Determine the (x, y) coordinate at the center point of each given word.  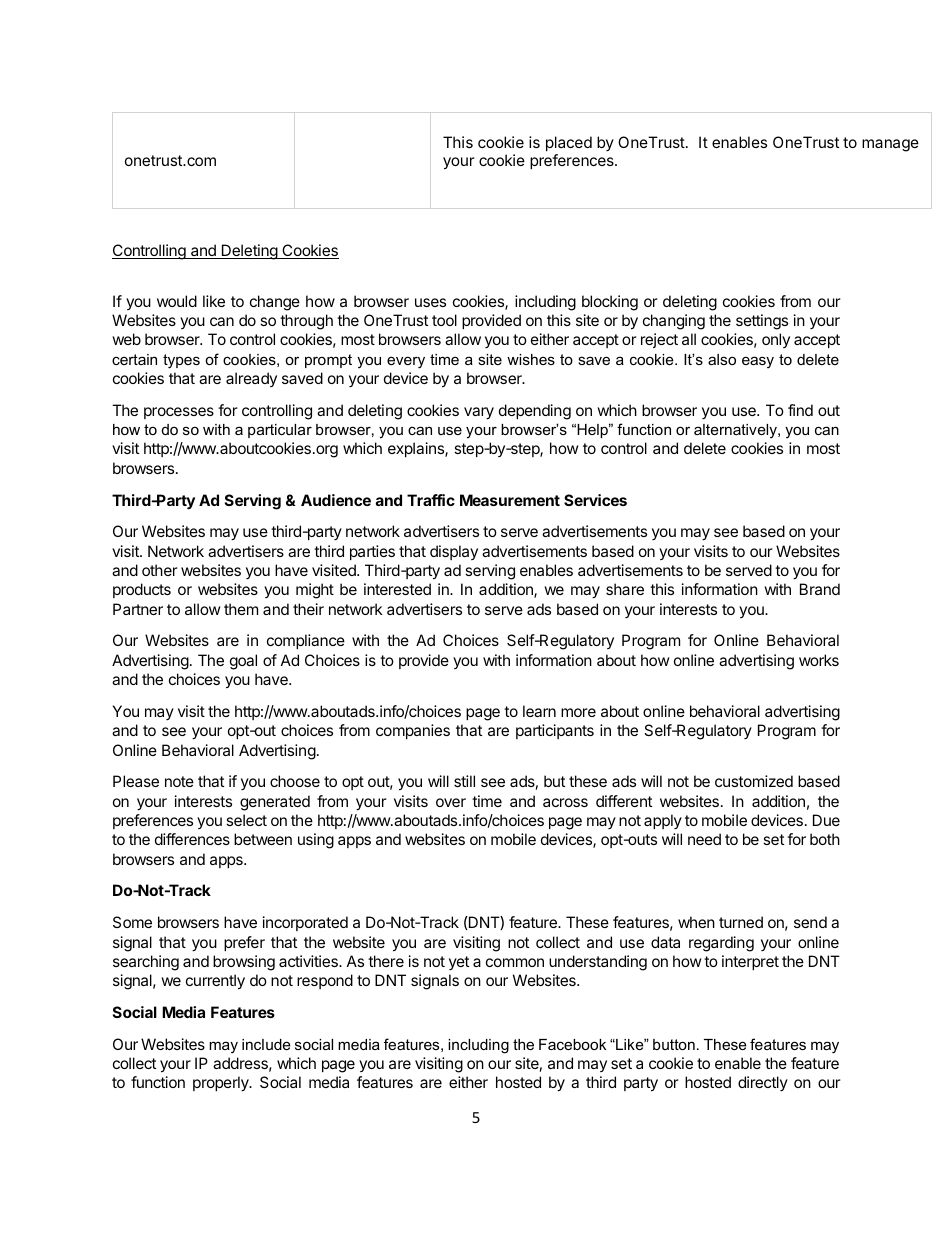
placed (569, 143)
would (177, 301)
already (251, 379)
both (825, 839)
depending (535, 412)
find (800, 410)
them (241, 609)
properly (222, 1084)
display (454, 552)
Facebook (572, 1044)
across (565, 802)
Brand (820, 589)
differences (192, 839)
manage (890, 145)
